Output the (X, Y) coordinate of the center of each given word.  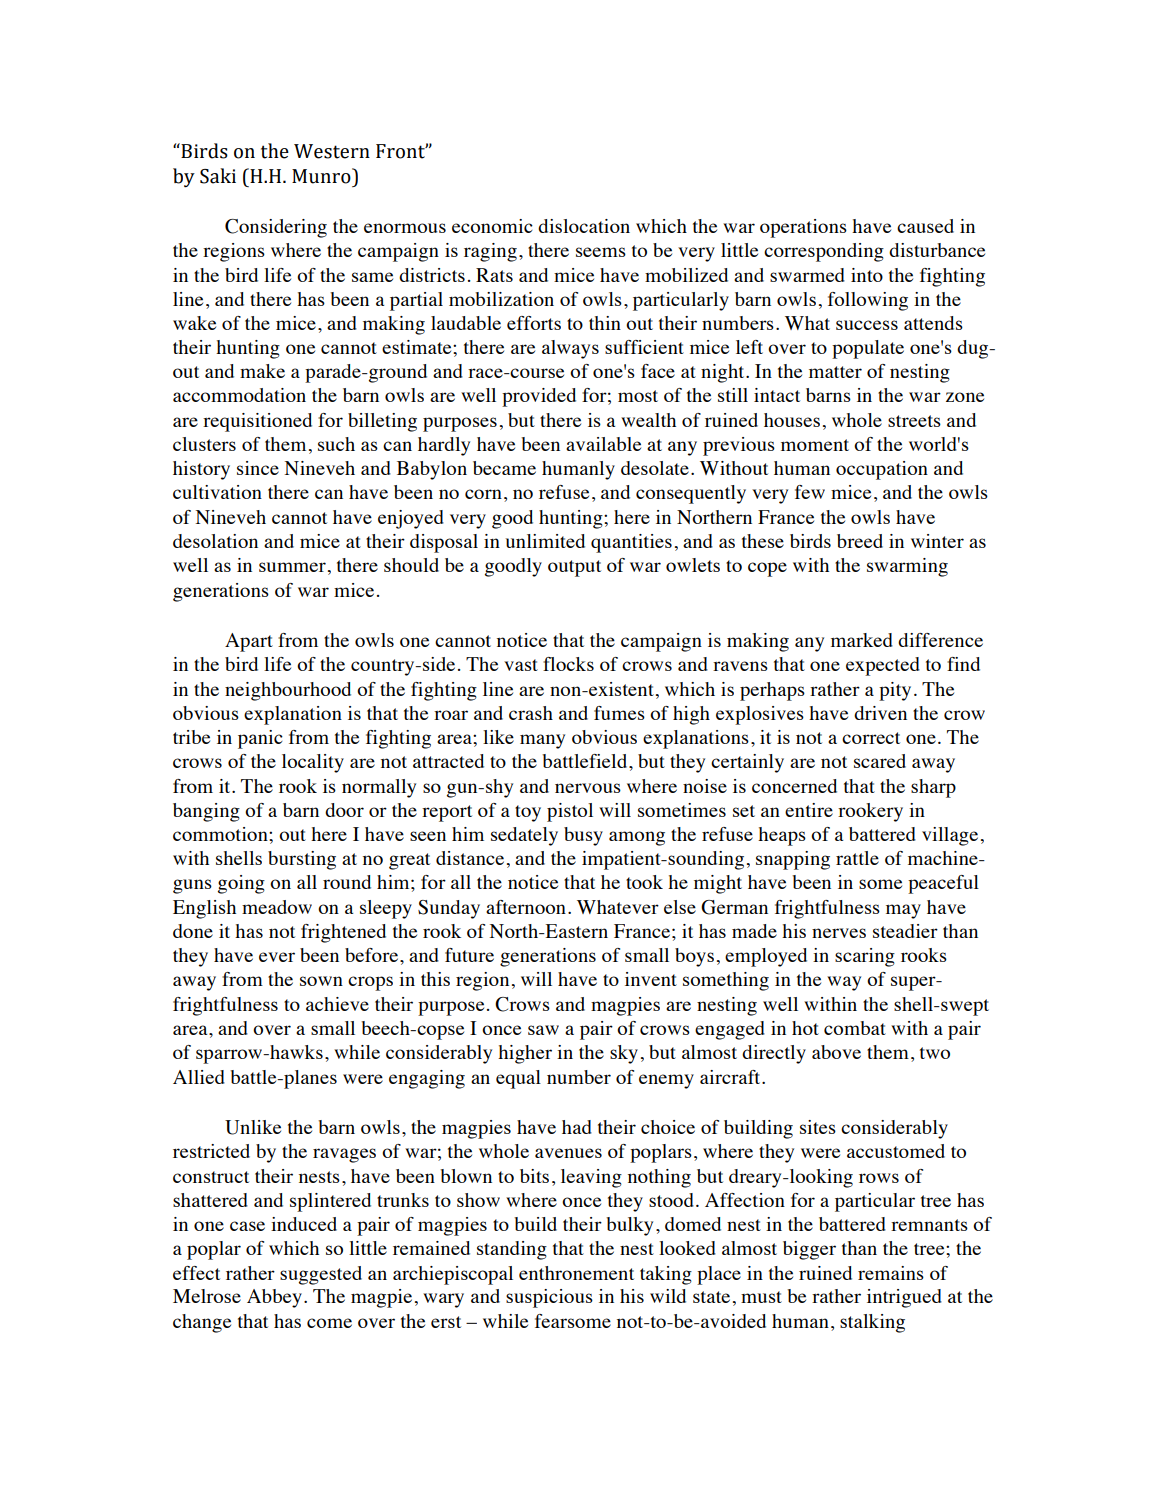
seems (601, 252)
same (372, 277)
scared (880, 761)
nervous (588, 788)
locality (313, 763)
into (867, 275)
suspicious (549, 1298)
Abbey (274, 1298)
